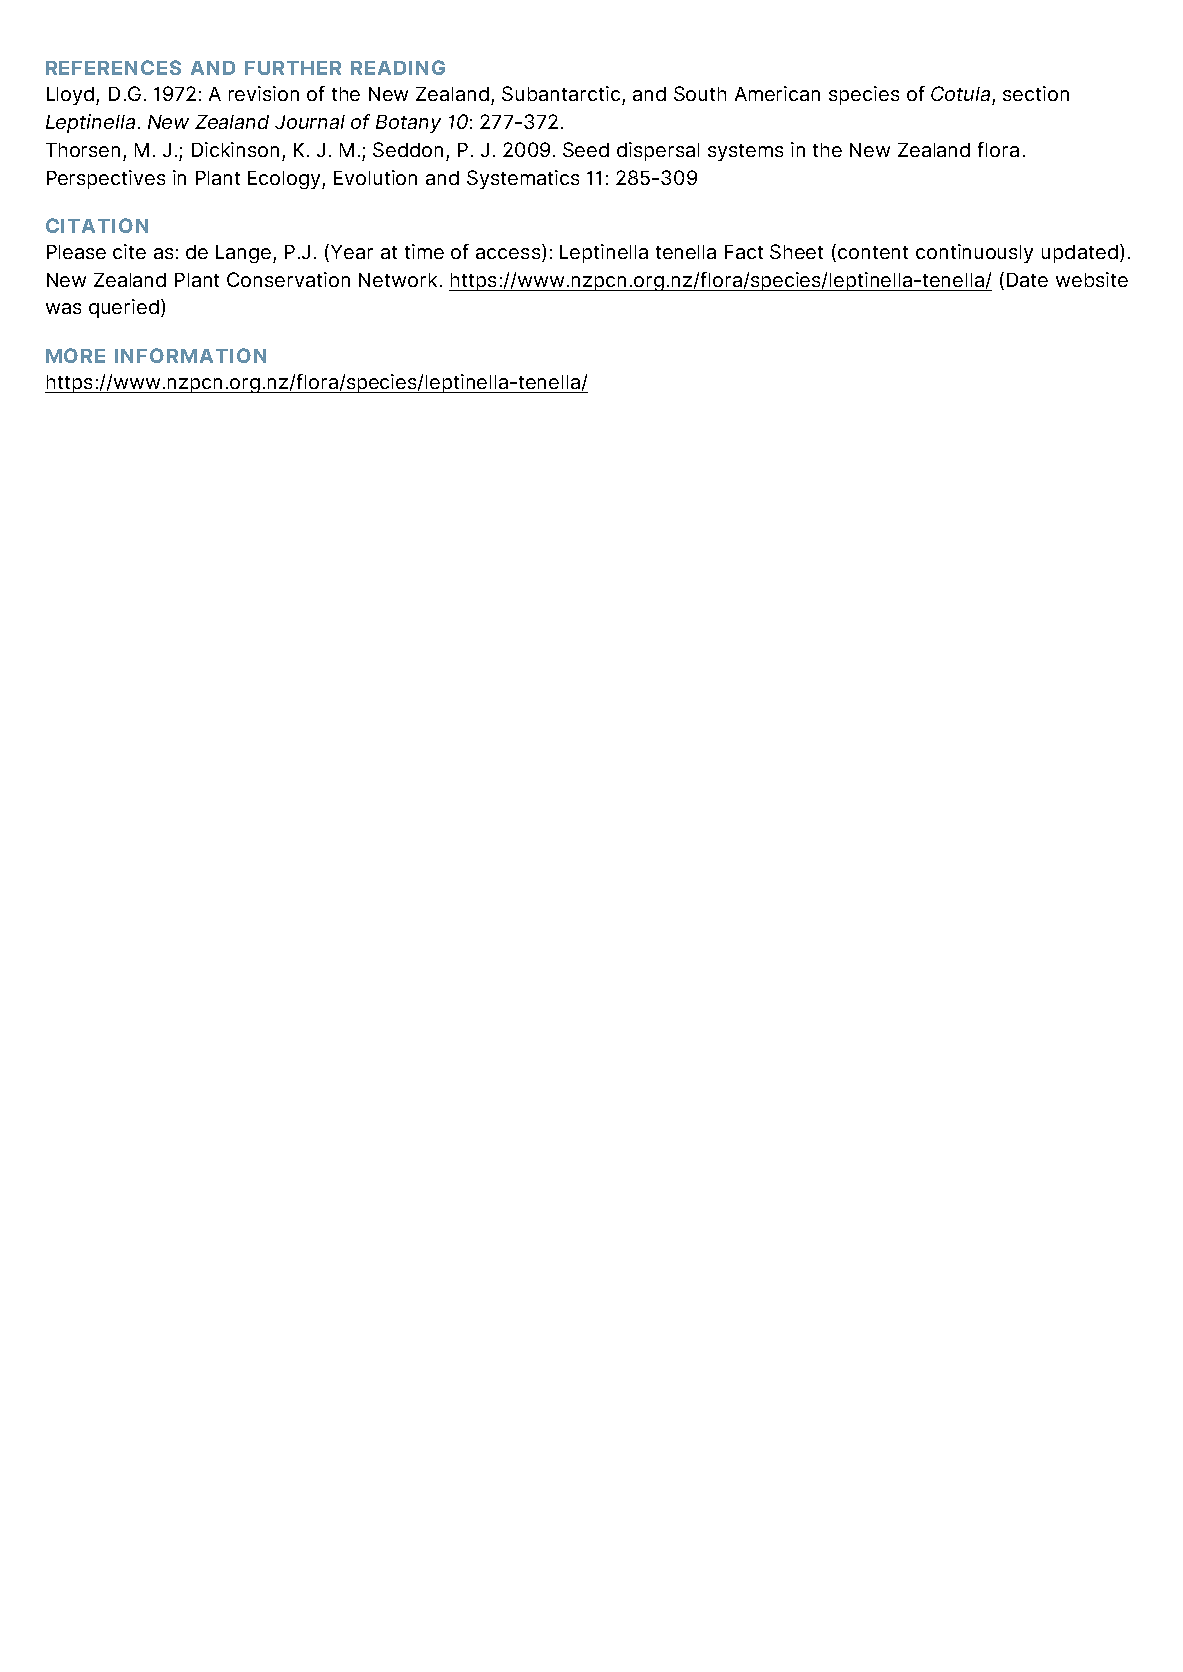 Image resolution: width=1183 pixels, height=1672 pixels. I want to click on INFORMATION, so click(190, 355).
